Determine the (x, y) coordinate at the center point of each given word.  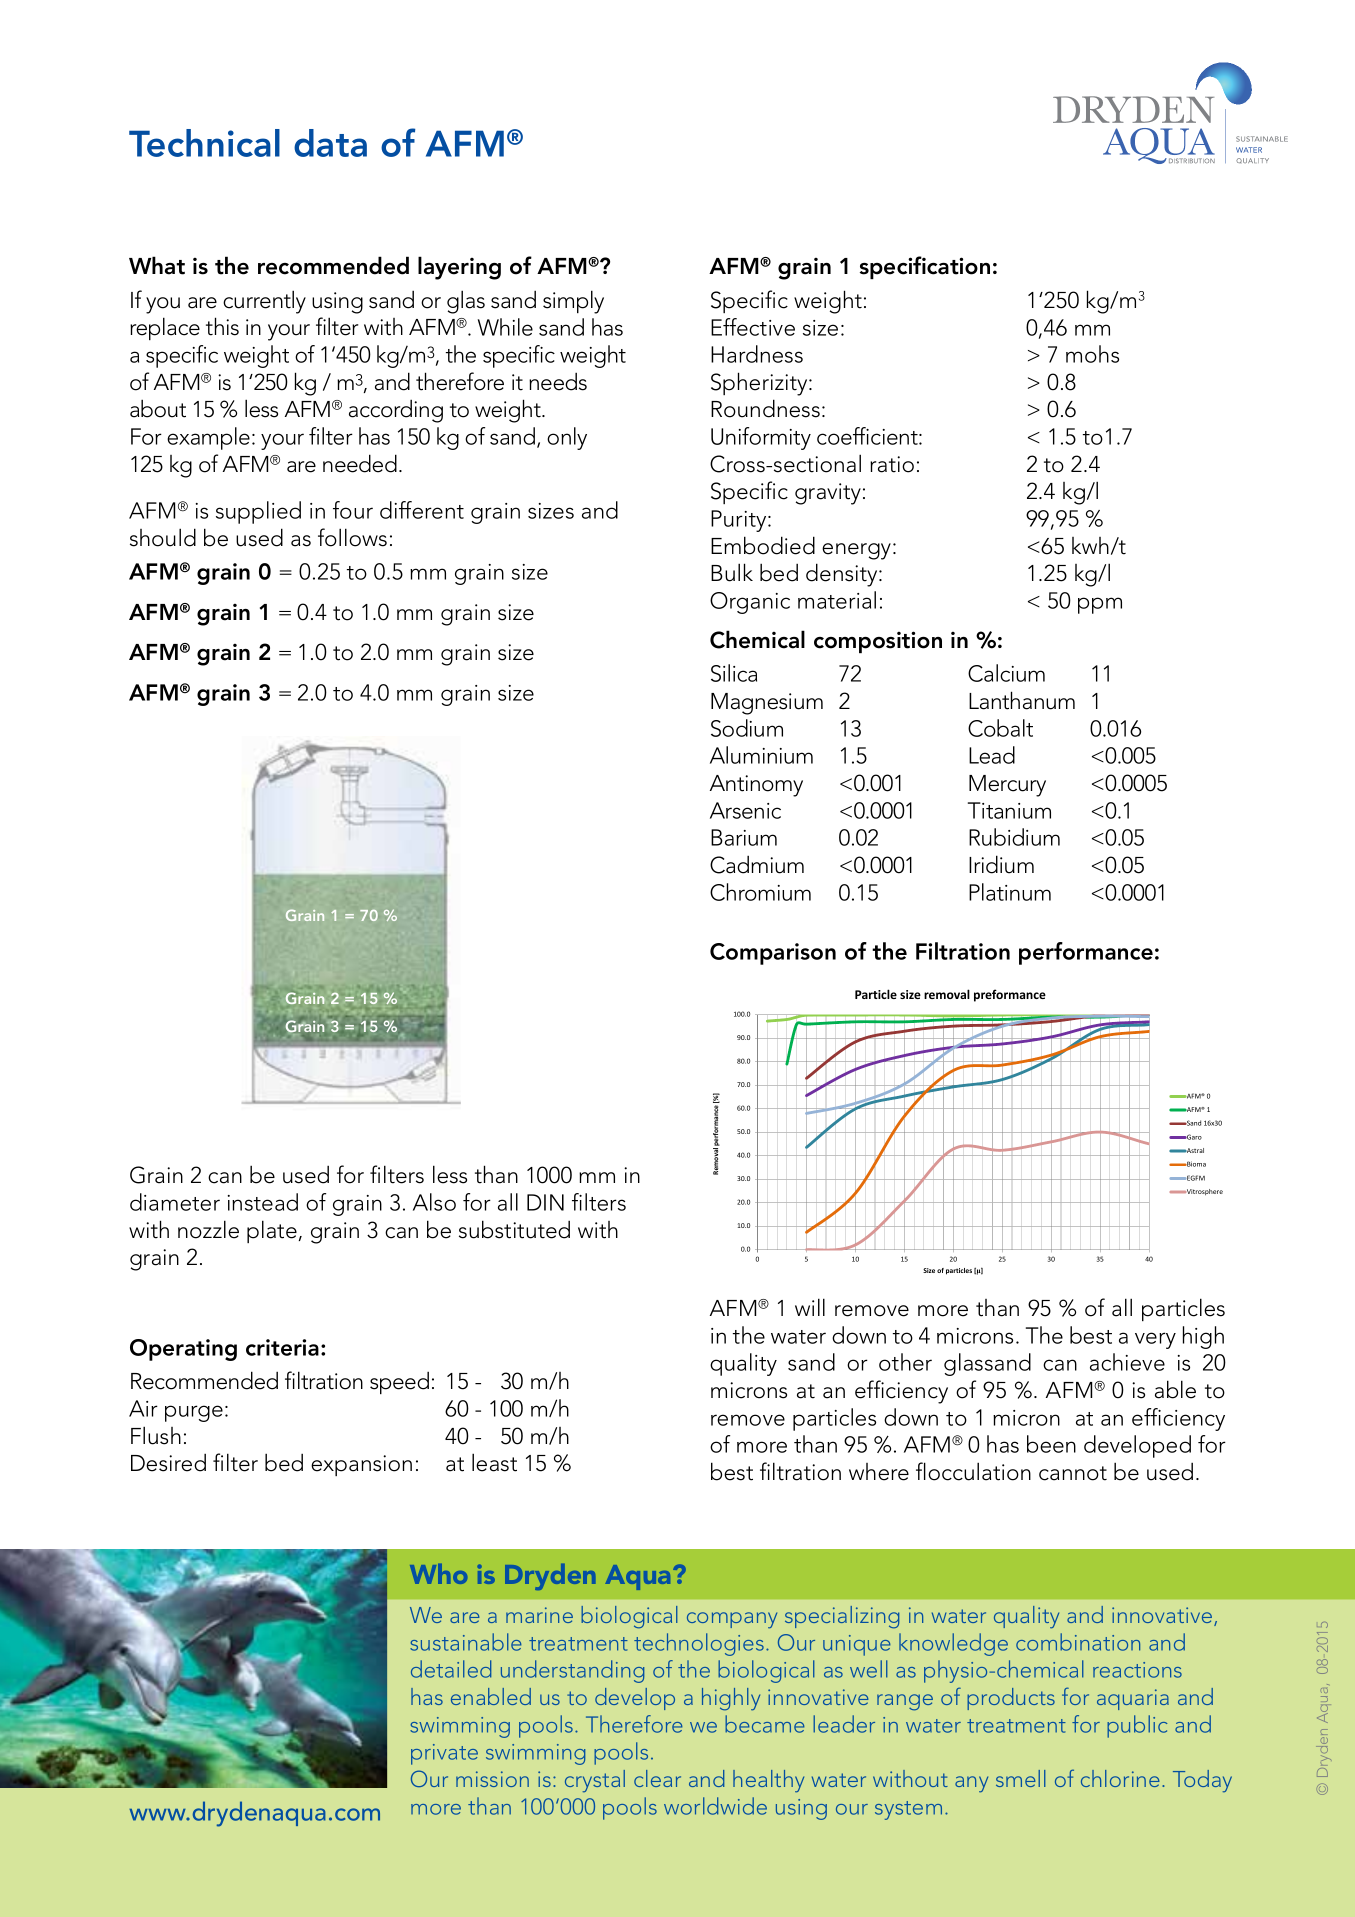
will (810, 1307)
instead (263, 1202)
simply (573, 302)
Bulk (732, 572)
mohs (1092, 354)
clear (657, 1778)
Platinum (1010, 892)
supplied (258, 512)
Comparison (773, 954)
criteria (282, 1347)
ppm (1100, 605)
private (444, 1754)
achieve (1127, 1362)
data (330, 143)
